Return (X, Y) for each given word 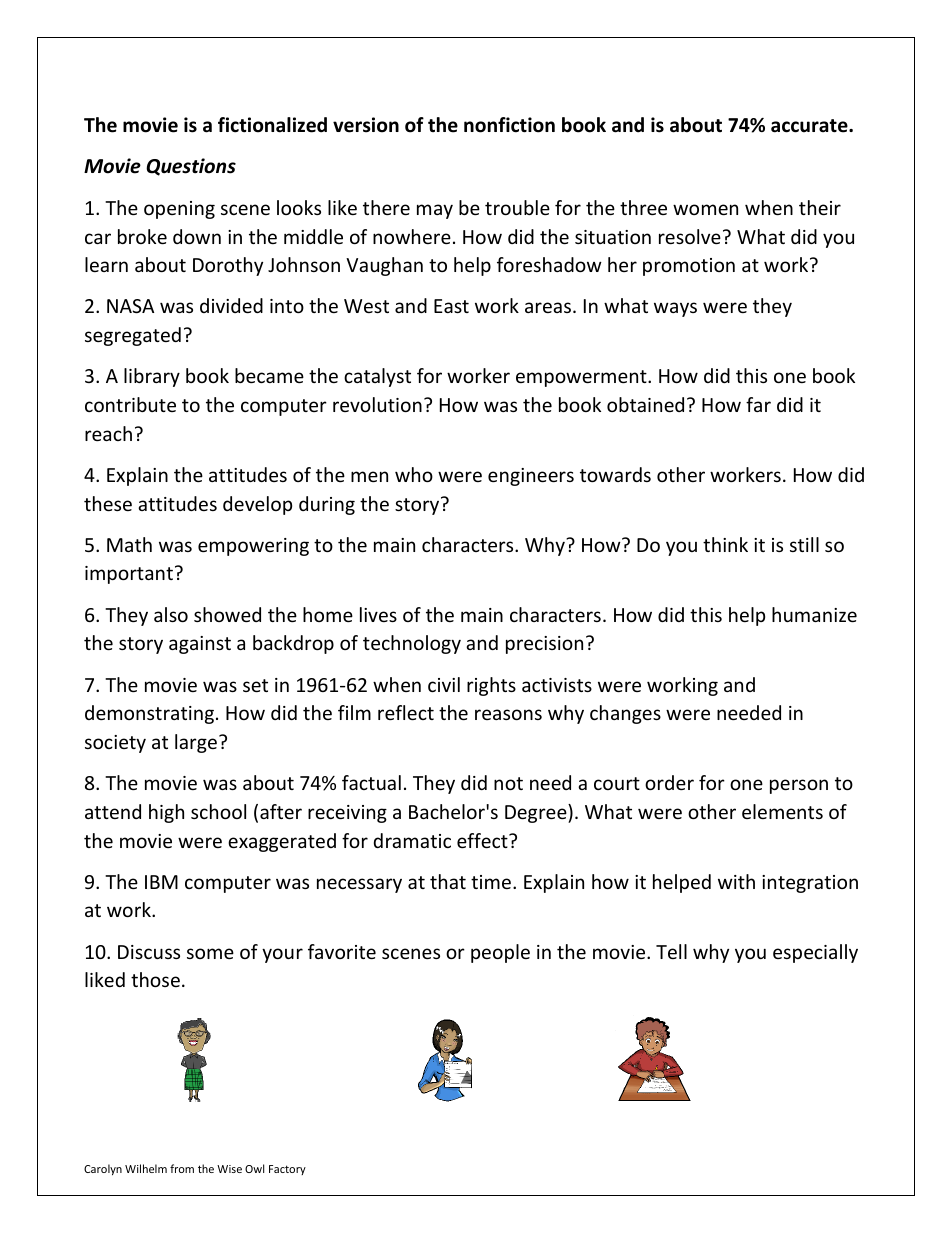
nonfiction (509, 125)
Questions (191, 167)
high (166, 813)
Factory (287, 1170)
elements (782, 811)
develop (257, 505)
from (182, 1168)
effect (483, 840)
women (705, 209)
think (725, 544)
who (414, 474)
